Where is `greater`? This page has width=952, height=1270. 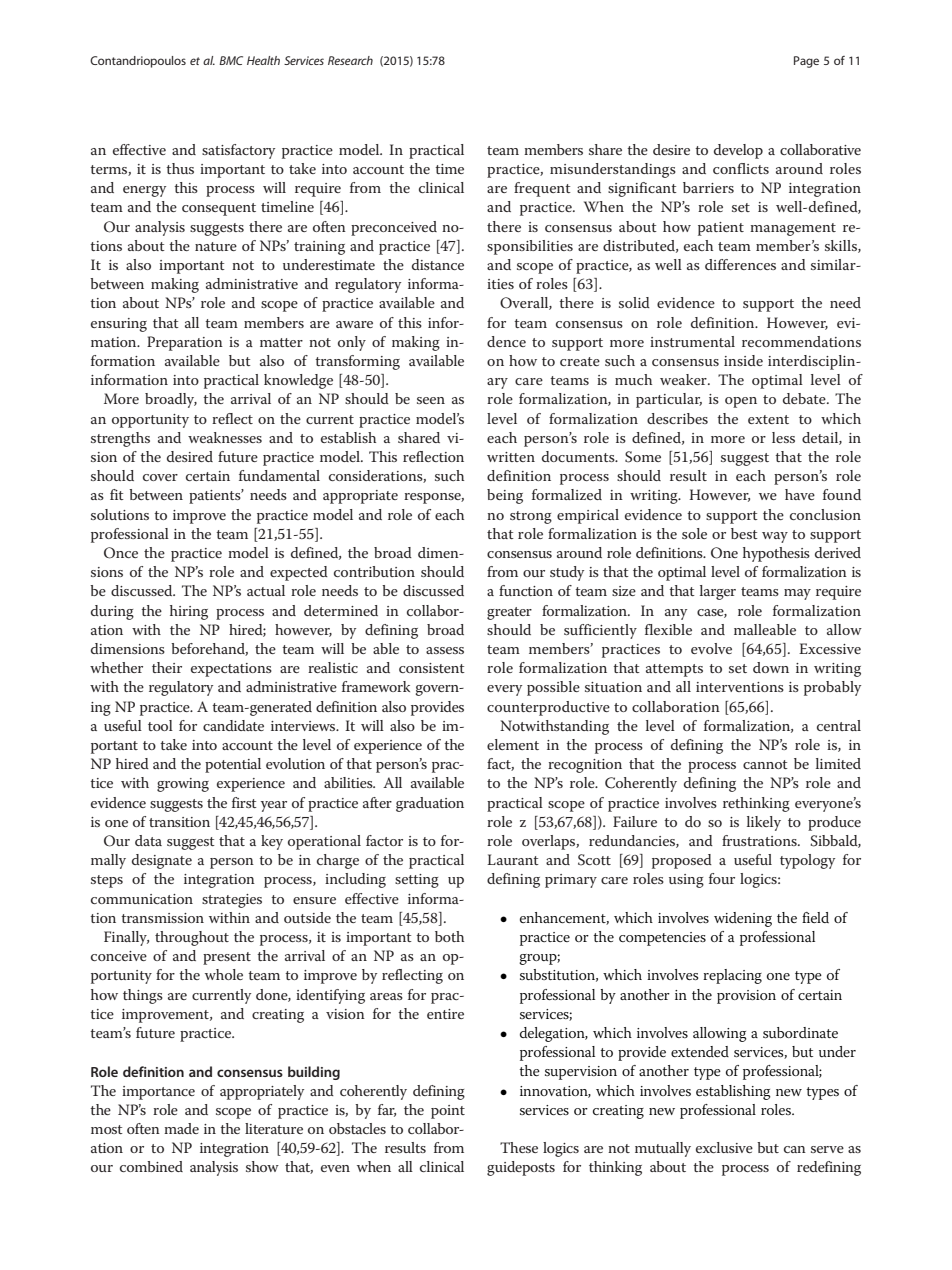 greater is located at coordinates (509, 613).
